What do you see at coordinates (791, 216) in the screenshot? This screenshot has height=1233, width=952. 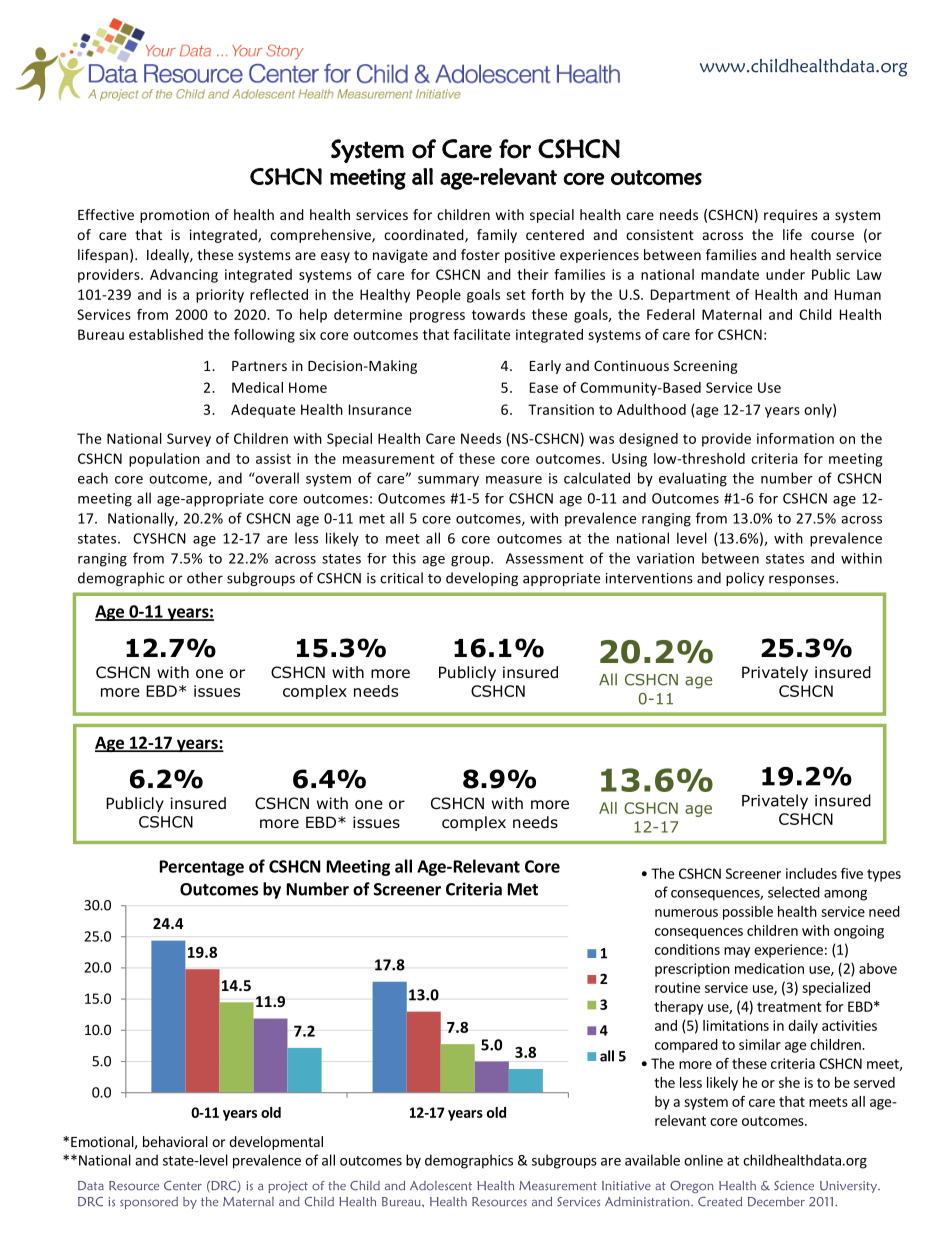 I see `requires` at bounding box center [791, 216].
